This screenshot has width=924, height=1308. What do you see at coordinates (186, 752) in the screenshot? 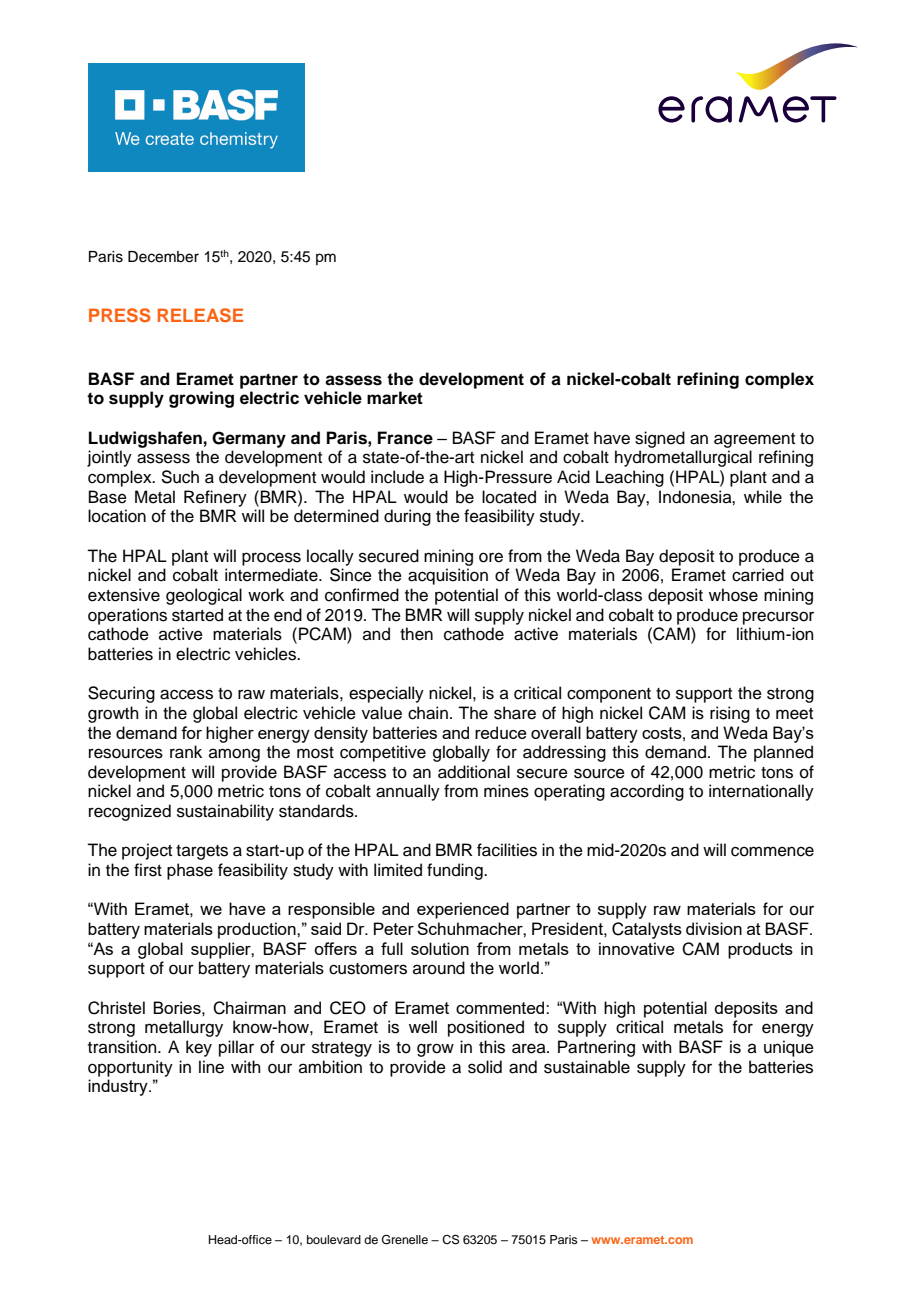
I see `rank` at bounding box center [186, 752].
